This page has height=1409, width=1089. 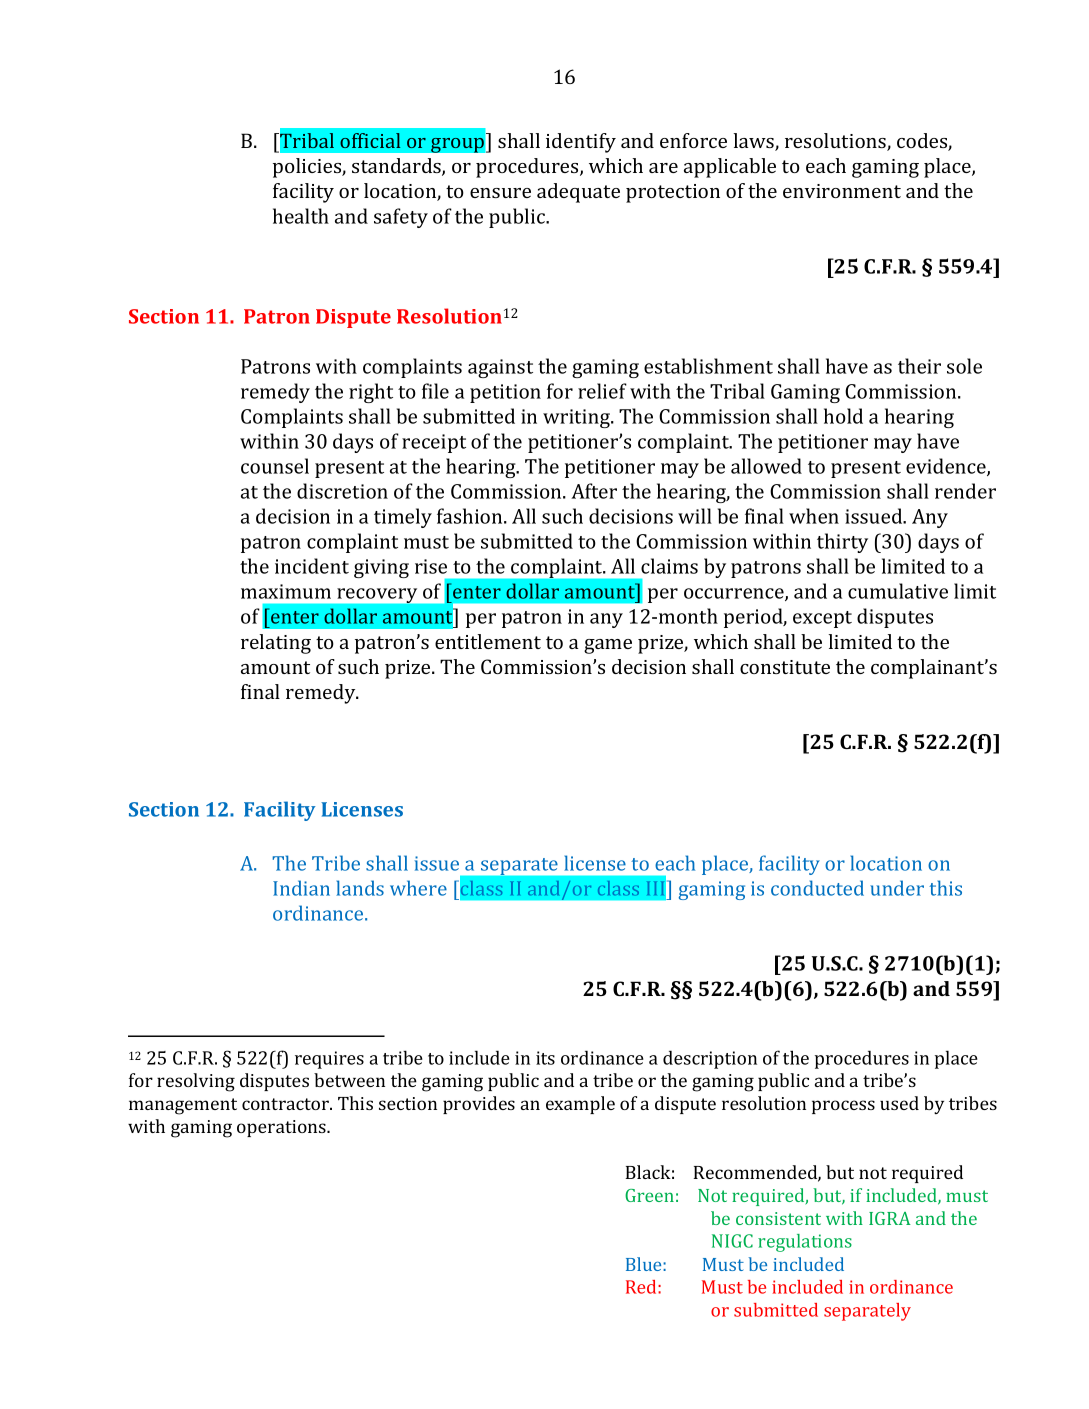 What do you see at coordinates (785, 667) in the page?
I see `constitute` at bounding box center [785, 667].
